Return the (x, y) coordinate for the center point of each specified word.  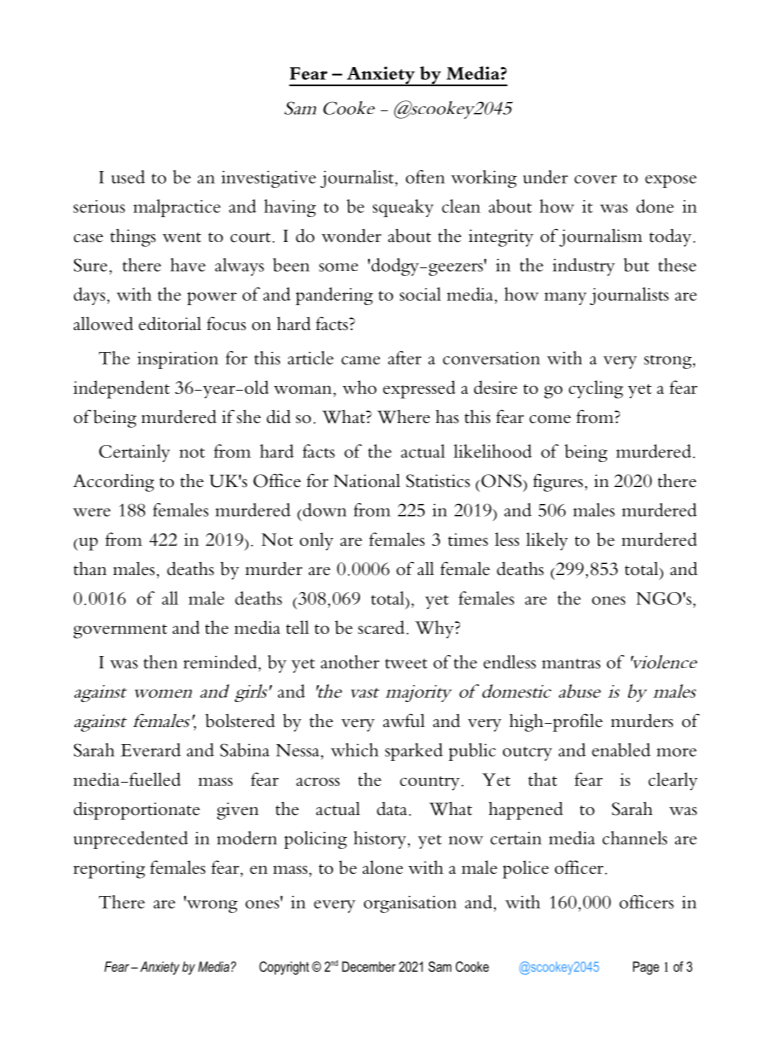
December (369, 966)
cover (595, 179)
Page (646, 968)
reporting (109, 870)
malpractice (177, 208)
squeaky (403, 208)
